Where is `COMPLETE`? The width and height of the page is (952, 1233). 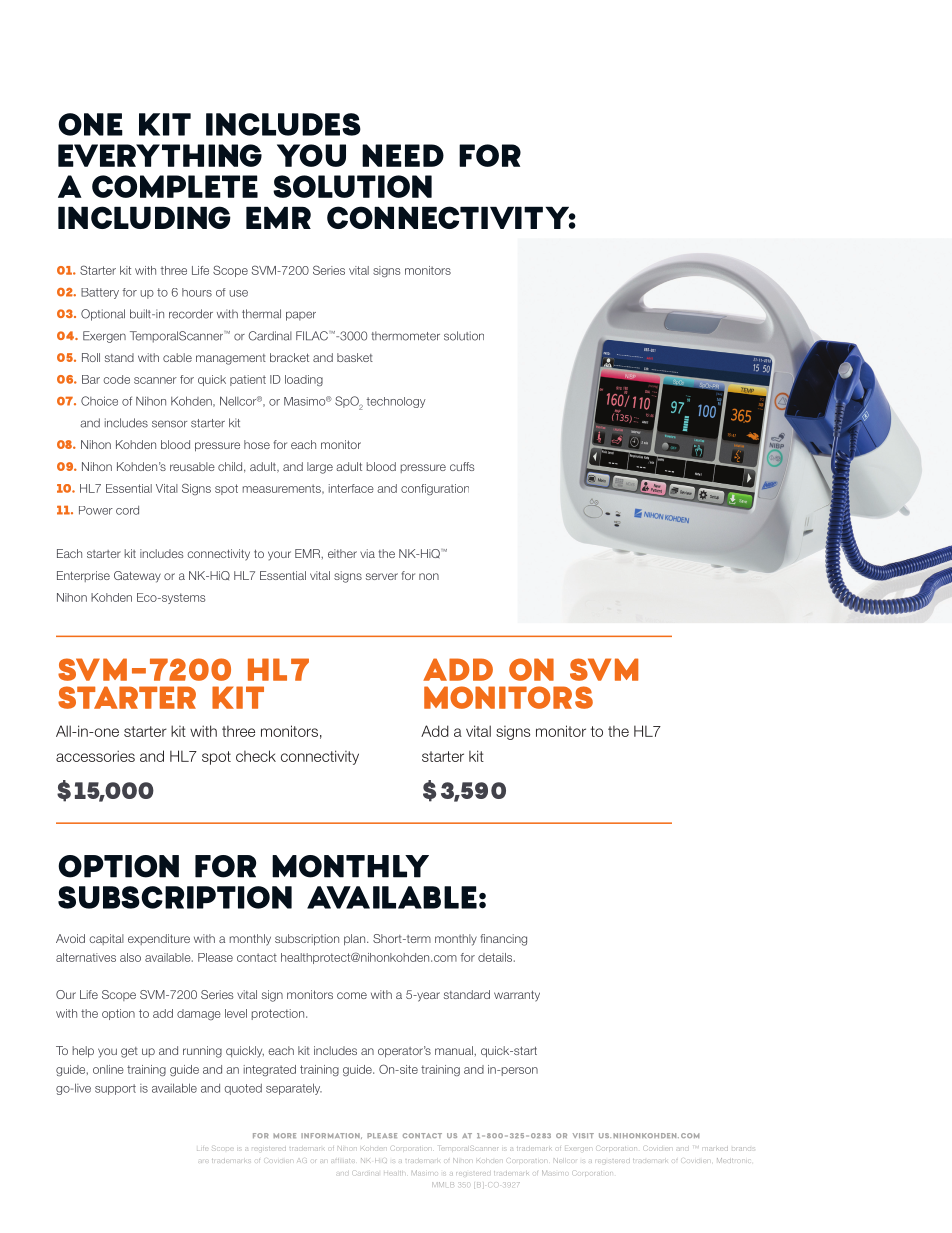 COMPLETE is located at coordinates (175, 186).
